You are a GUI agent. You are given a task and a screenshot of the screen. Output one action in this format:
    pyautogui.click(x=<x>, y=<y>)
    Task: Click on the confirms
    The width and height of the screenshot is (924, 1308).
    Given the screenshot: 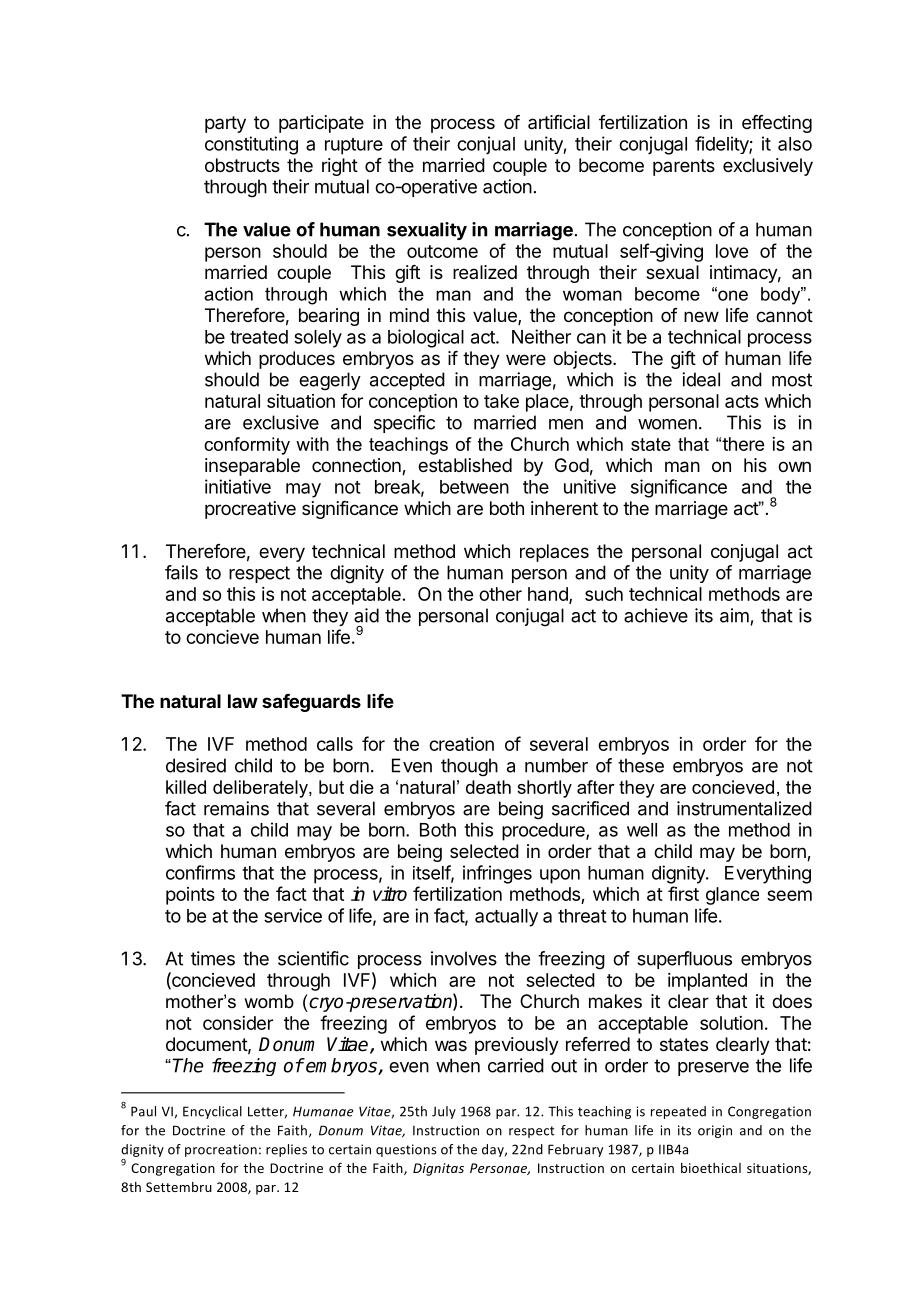 What is the action you would take?
    pyautogui.click(x=200, y=872)
